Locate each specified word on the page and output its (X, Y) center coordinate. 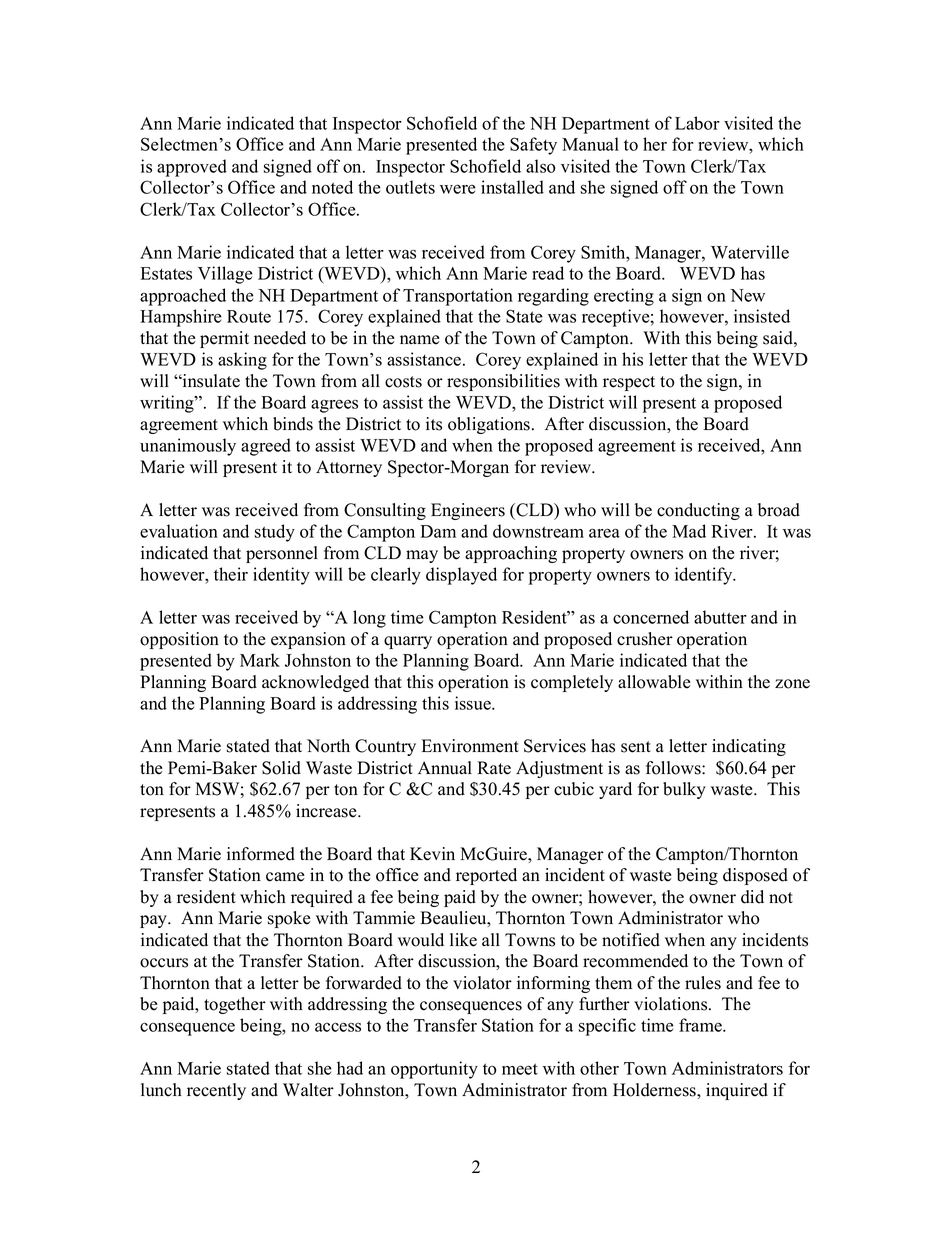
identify (705, 576)
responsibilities (503, 382)
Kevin (432, 854)
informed (261, 854)
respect (629, 383)
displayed (461, 576)
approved (192, 168)
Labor (697, 123)
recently (216, 1091)
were (458, 189)
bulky (684, 790)
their (231, 574)
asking (242, 361)
